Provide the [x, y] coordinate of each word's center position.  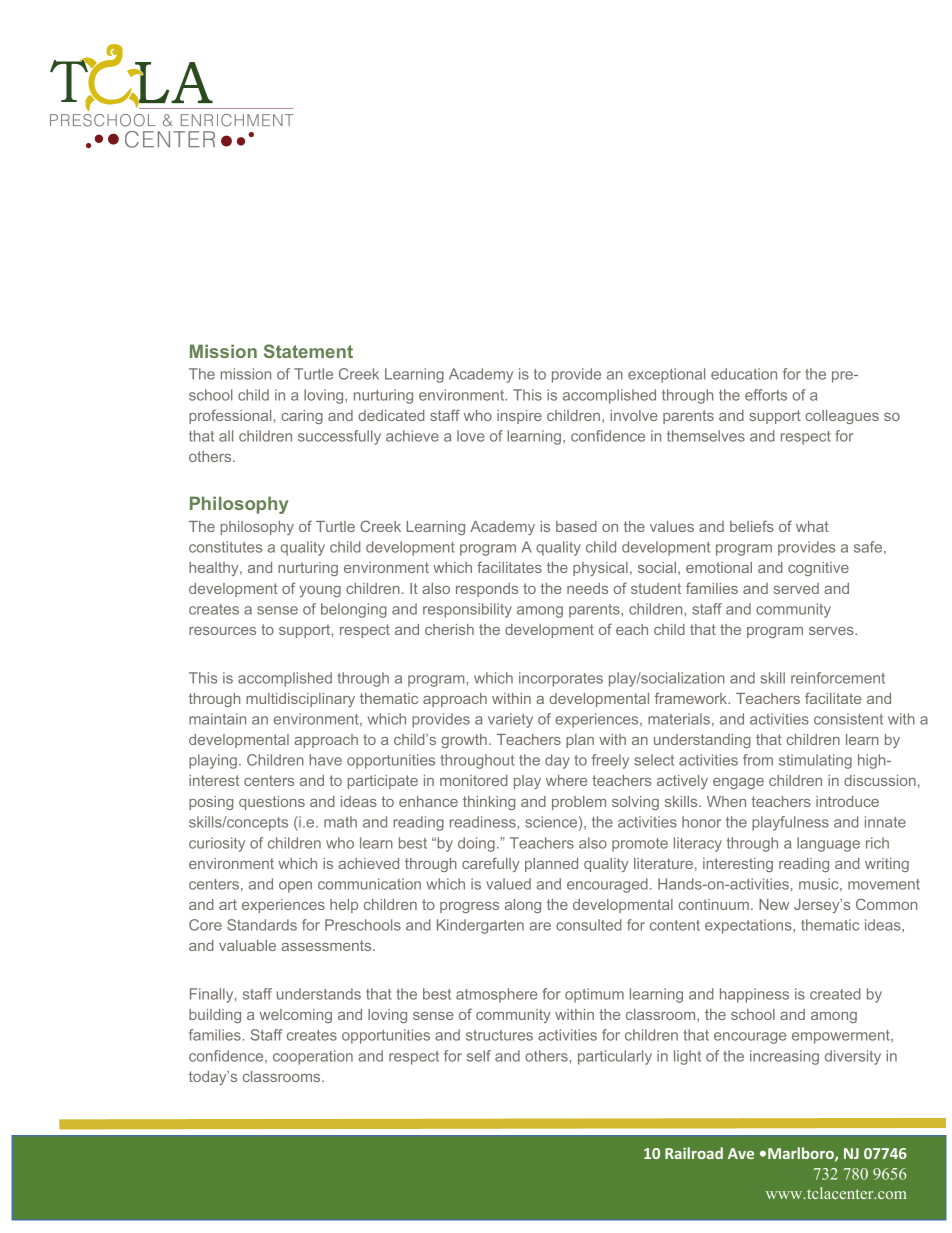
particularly [615, 1057]
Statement [308, 351]
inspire [519, 417]
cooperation [313, 1057]
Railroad [694, 1153]
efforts [766, 395]
